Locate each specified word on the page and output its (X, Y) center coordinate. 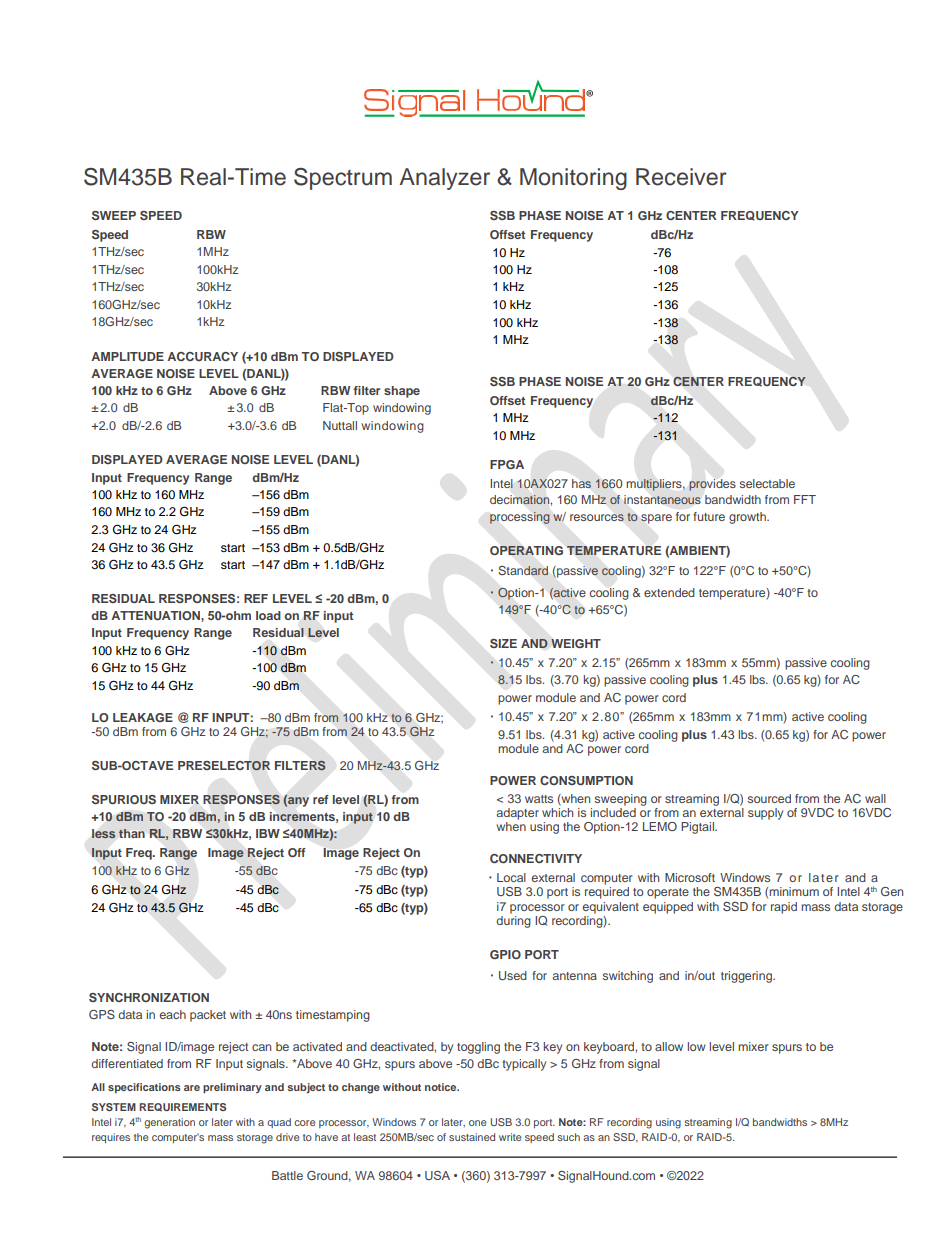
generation (169, 1123)
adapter (518, 814)
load (268, 615)
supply (765, 814)
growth (748, 518)
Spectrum (343, 179)
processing (520, 518)
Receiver (681, 177)
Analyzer (445, 179)
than (132, 833)
